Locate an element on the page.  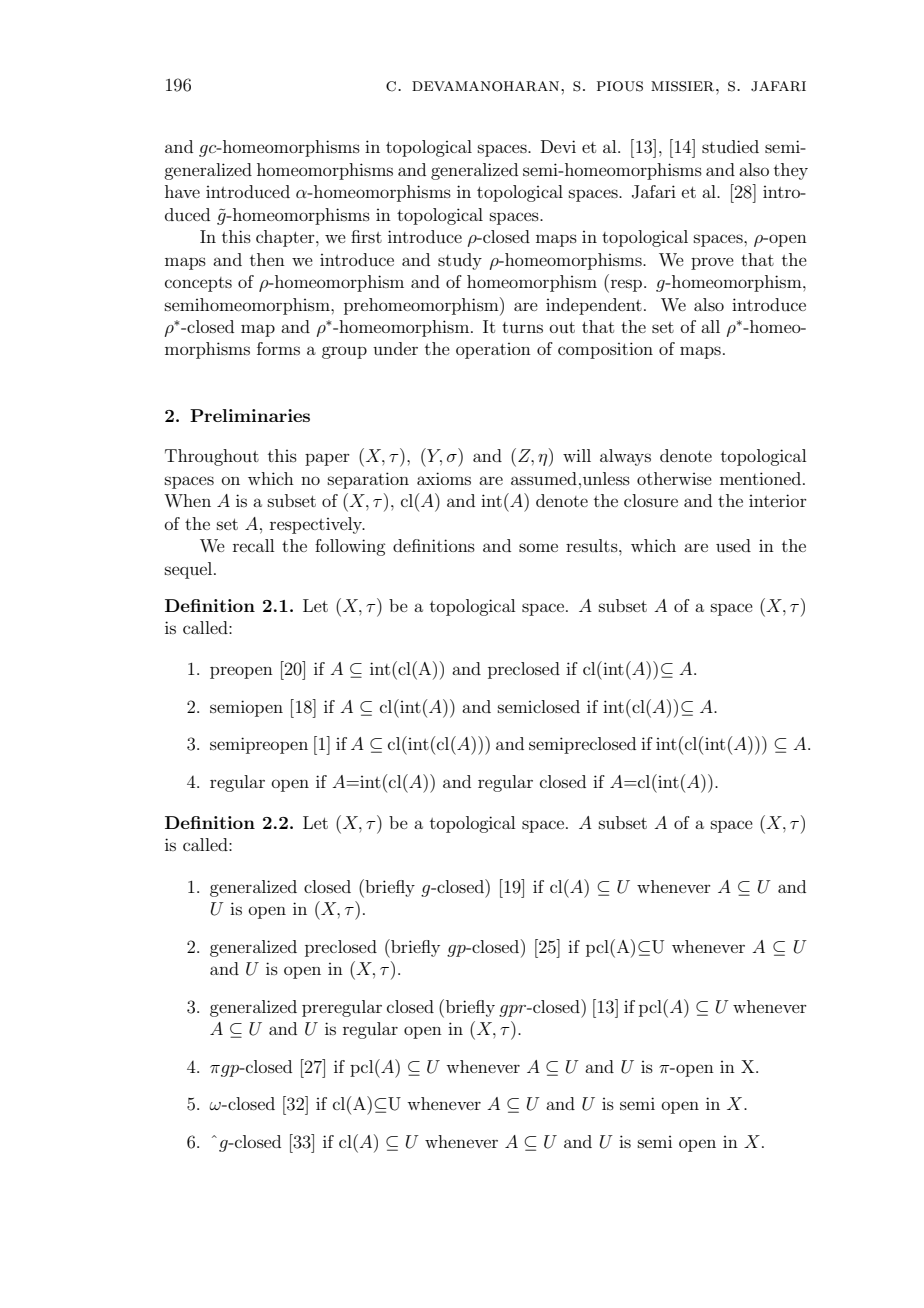
composition is located at coordinates (605, 350).
